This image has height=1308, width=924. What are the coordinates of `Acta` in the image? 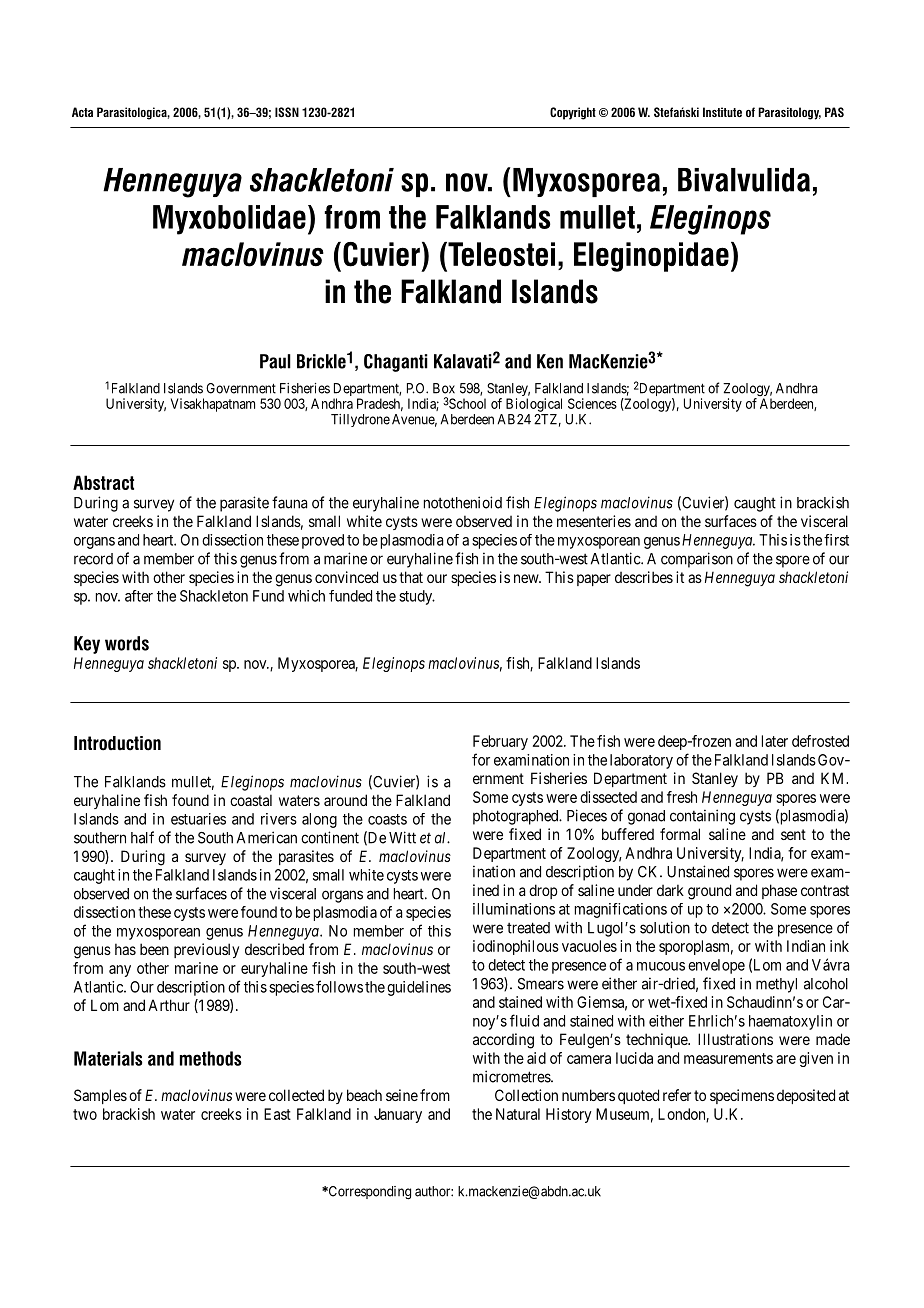 It's located at (82, 112).
